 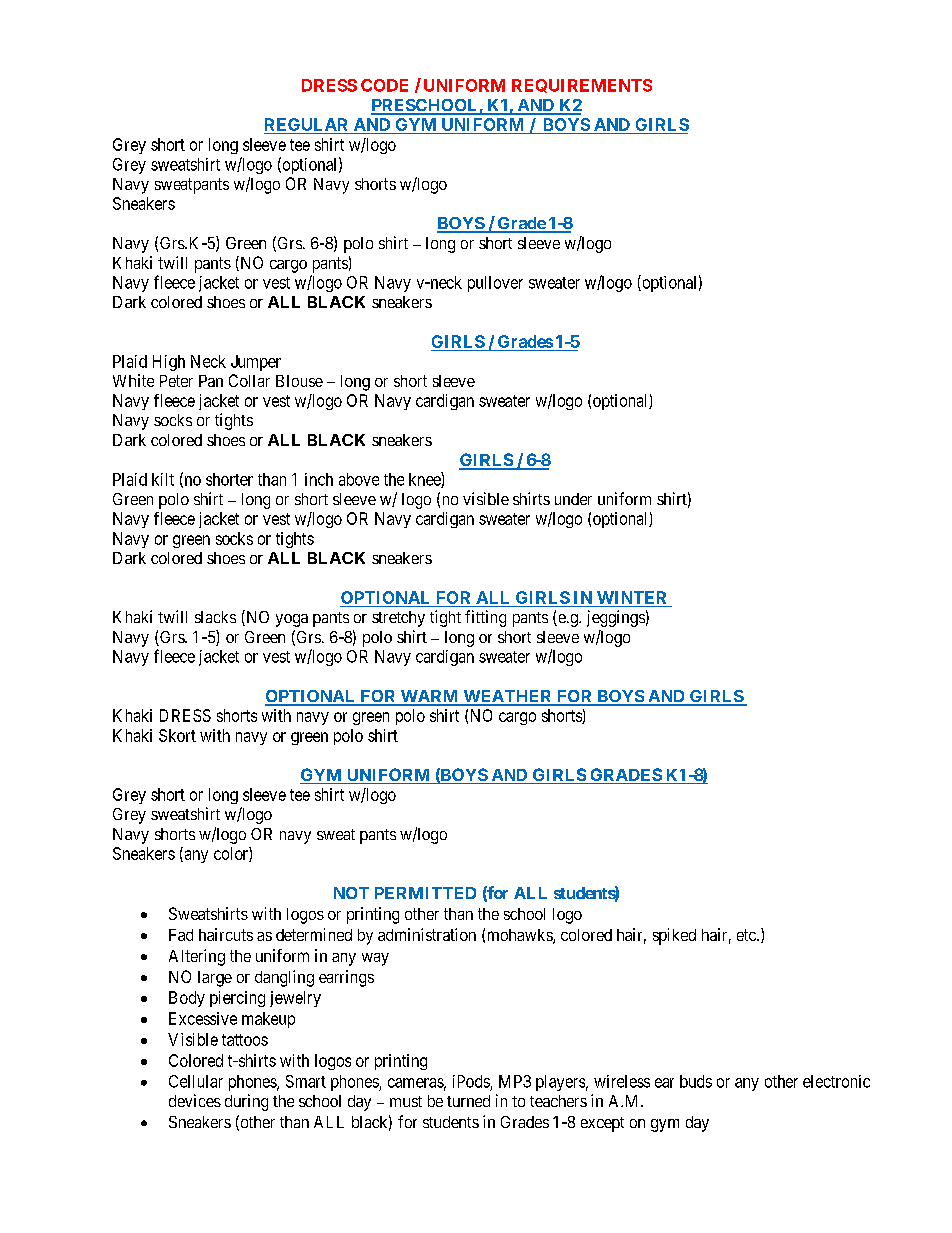 I want to click on REQUIREMENTS, so click(x=582, y=86).
